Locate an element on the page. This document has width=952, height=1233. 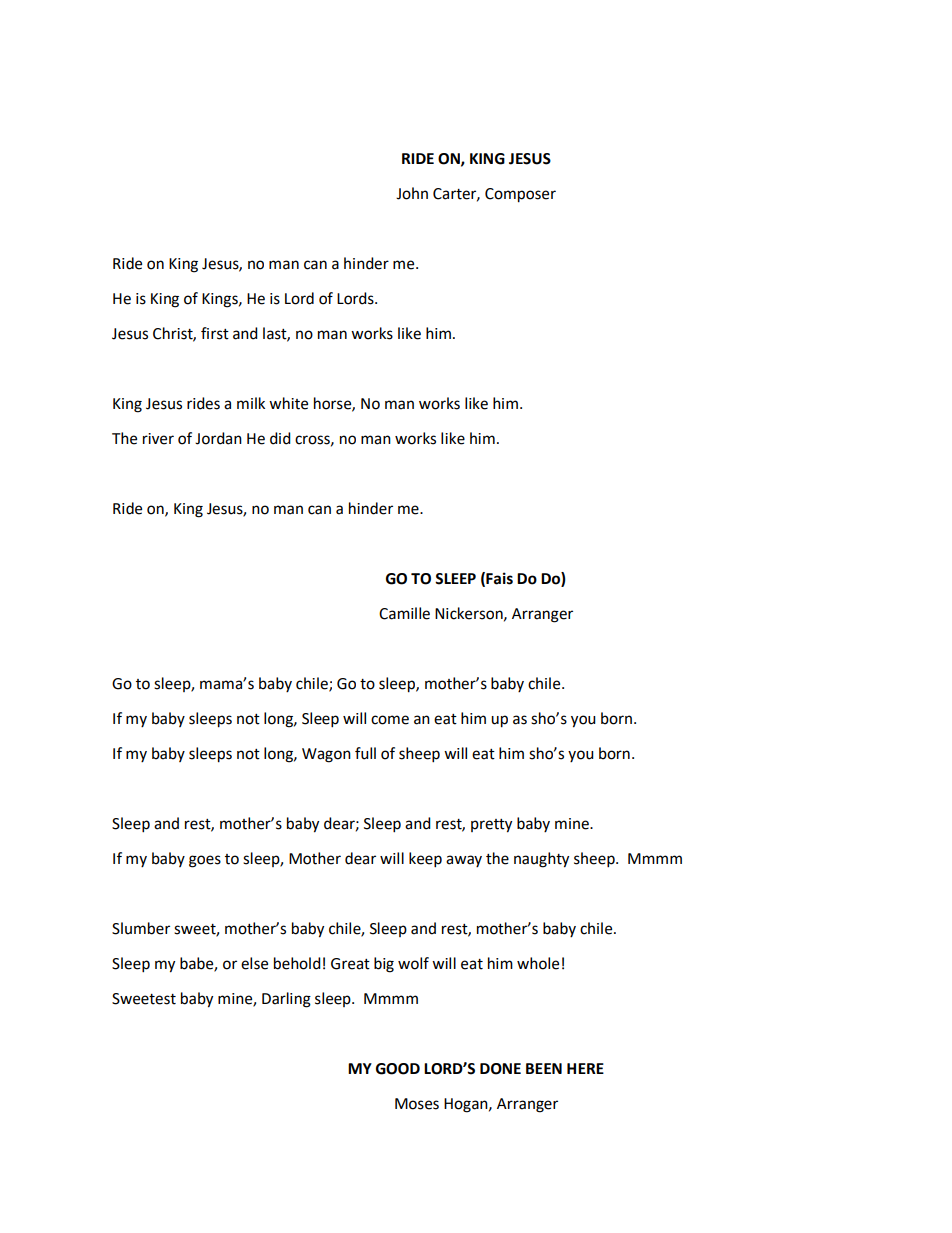
first is located at coordinates (215, 333).
